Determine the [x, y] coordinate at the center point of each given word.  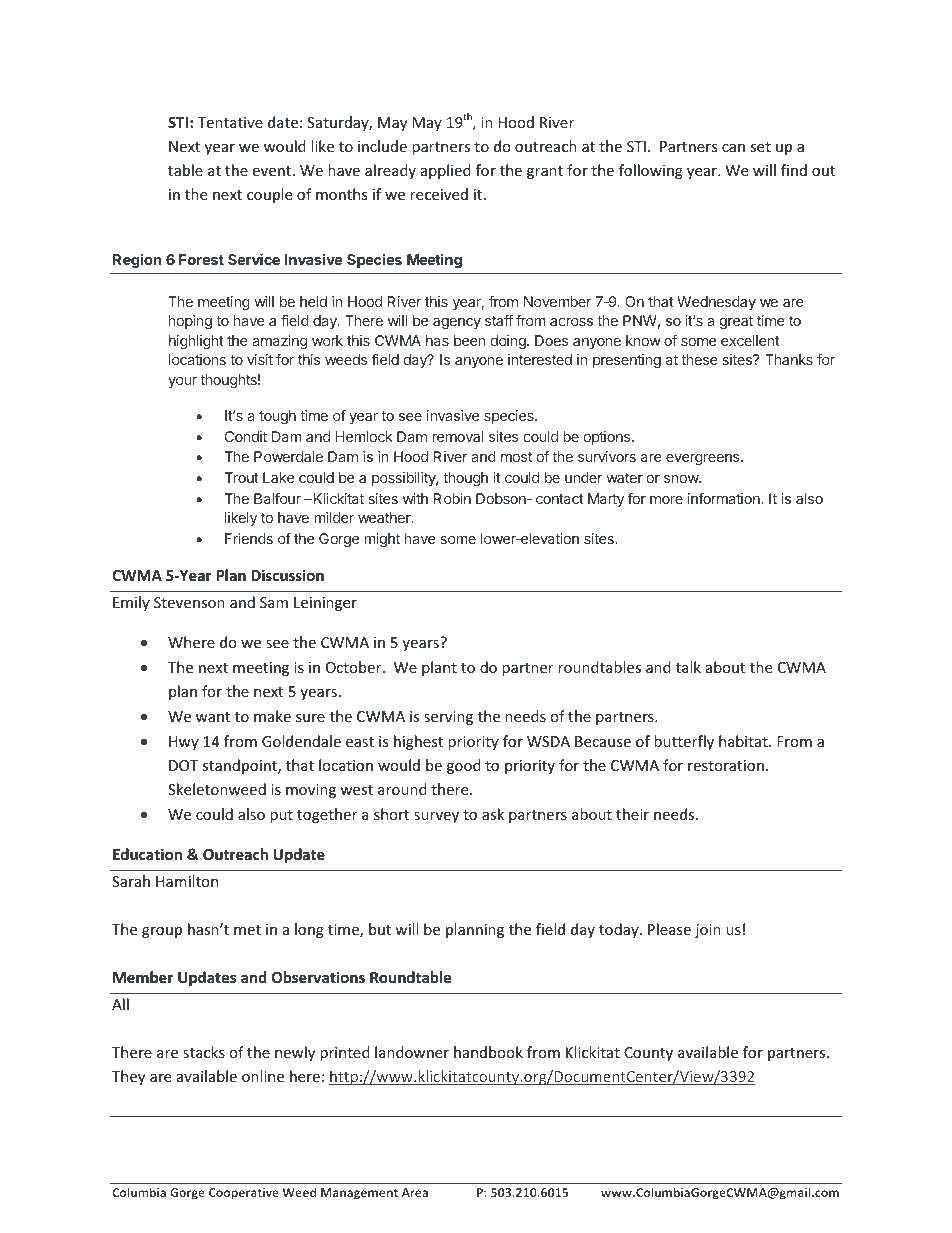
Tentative [230, 122]
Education [147, 854]
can [733, 148]
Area [415, 1192]
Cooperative [244, 1194]
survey [436, 817]
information [725, 498]
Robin [452, 498]
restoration [726, 765]
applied [446, 171]
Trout [241, 477]
